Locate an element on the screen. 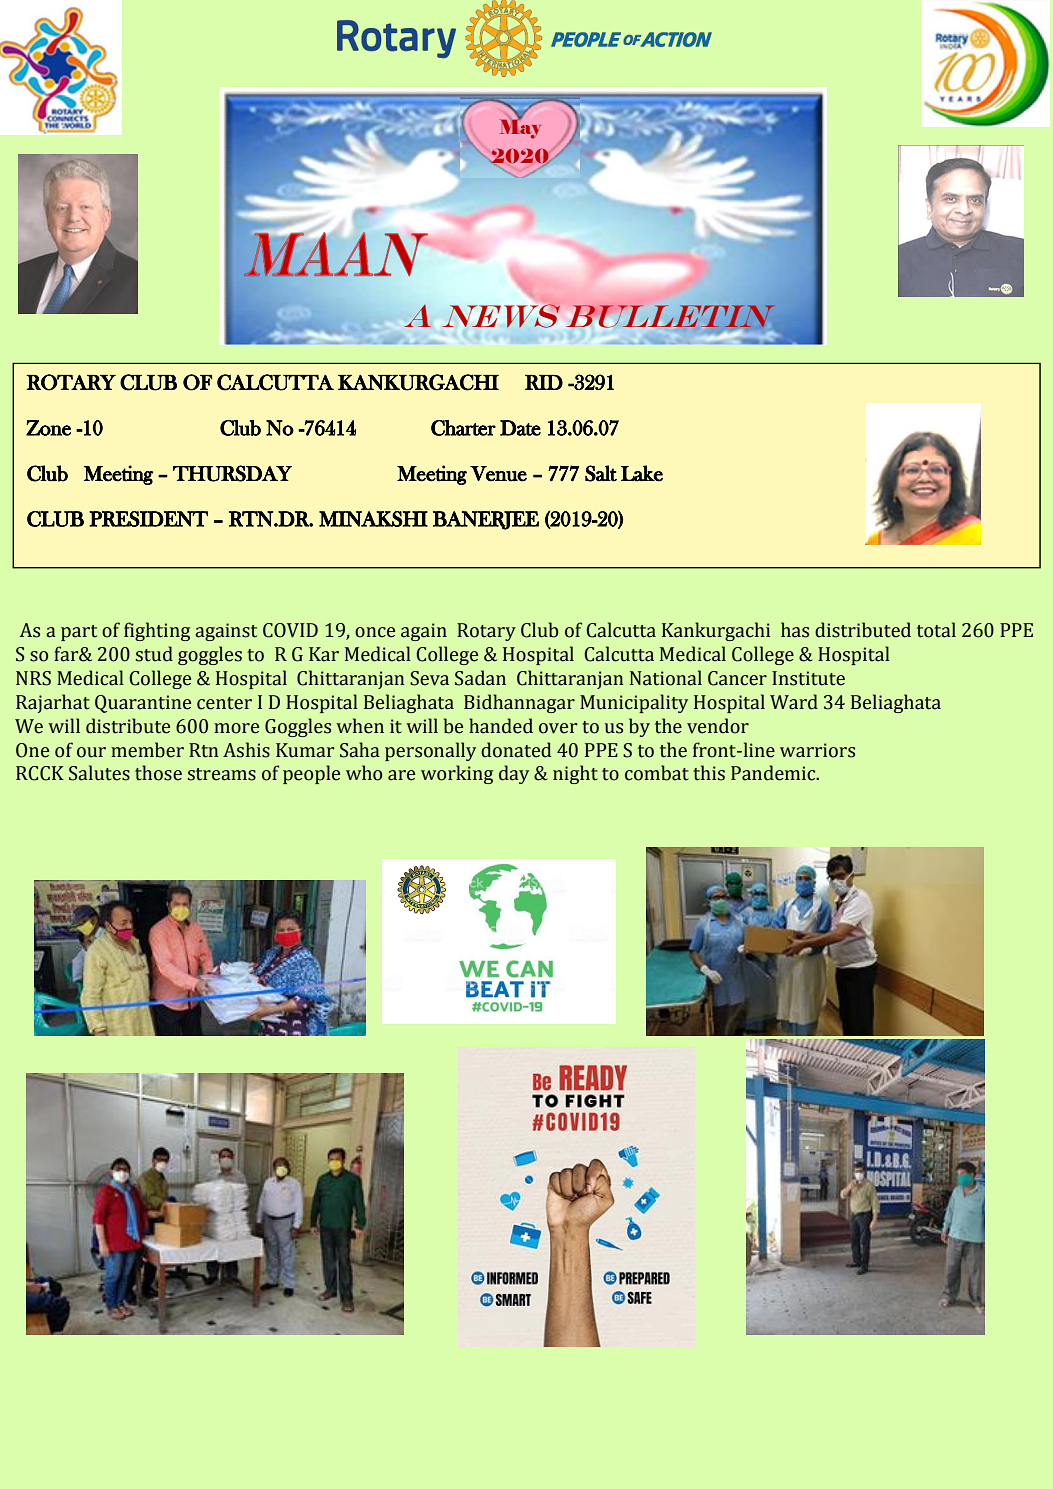 The height and width of the screenshot is (1489, 1053). RID is located at coordinates (544, 382).
